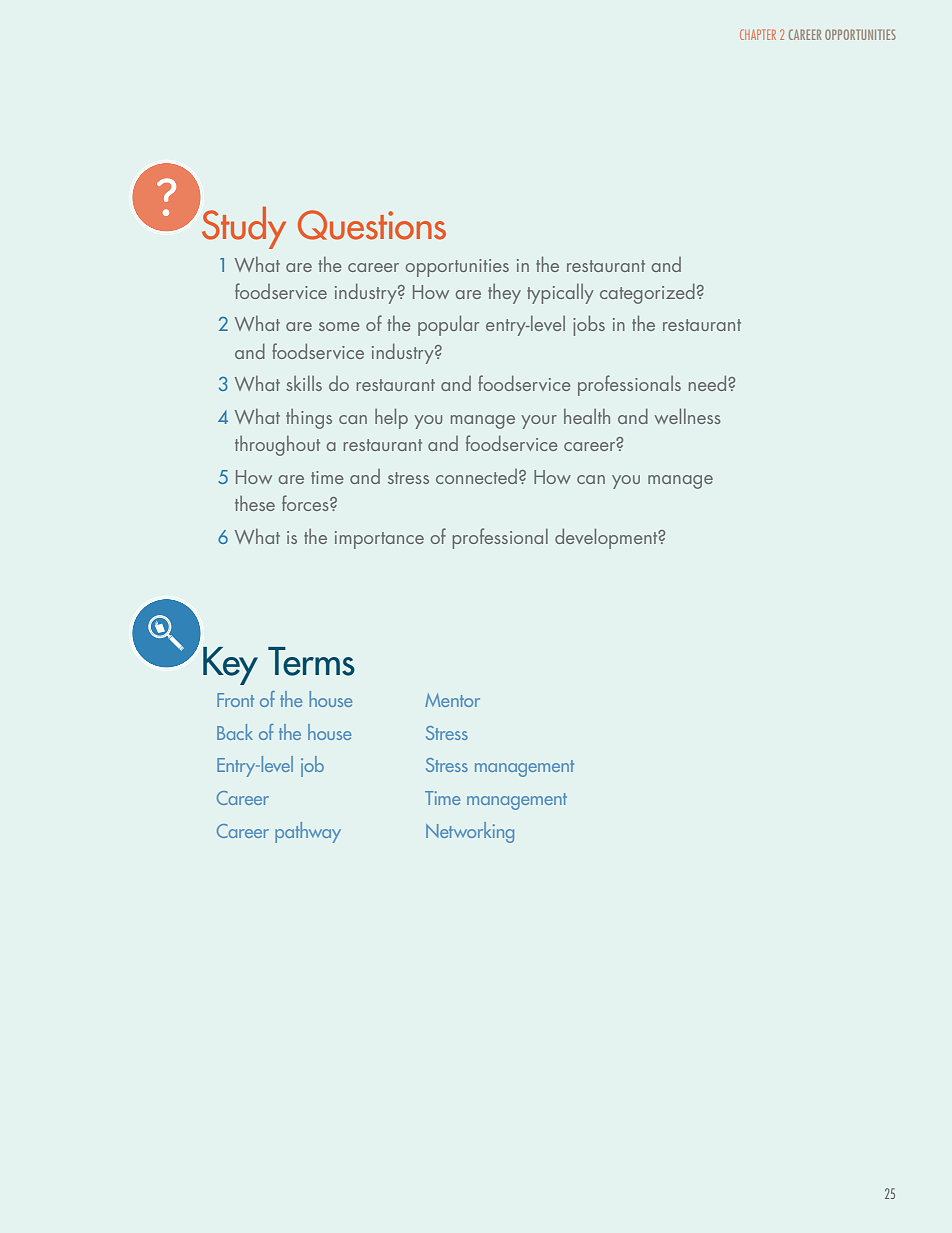  I want to click on Questions, so click(372, 225).
